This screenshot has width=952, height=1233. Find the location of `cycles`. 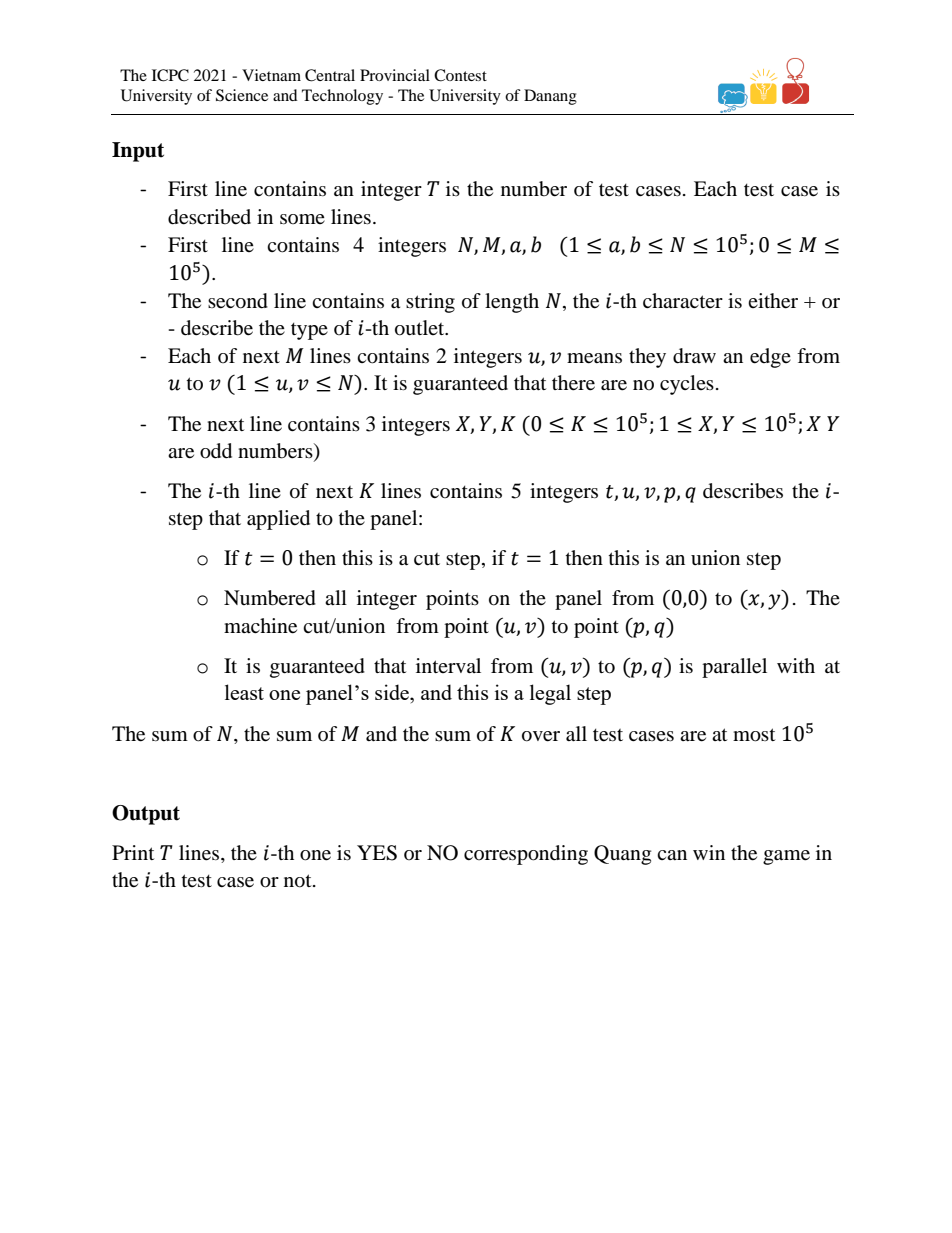

cycles is located at coordinates (687, 385).
